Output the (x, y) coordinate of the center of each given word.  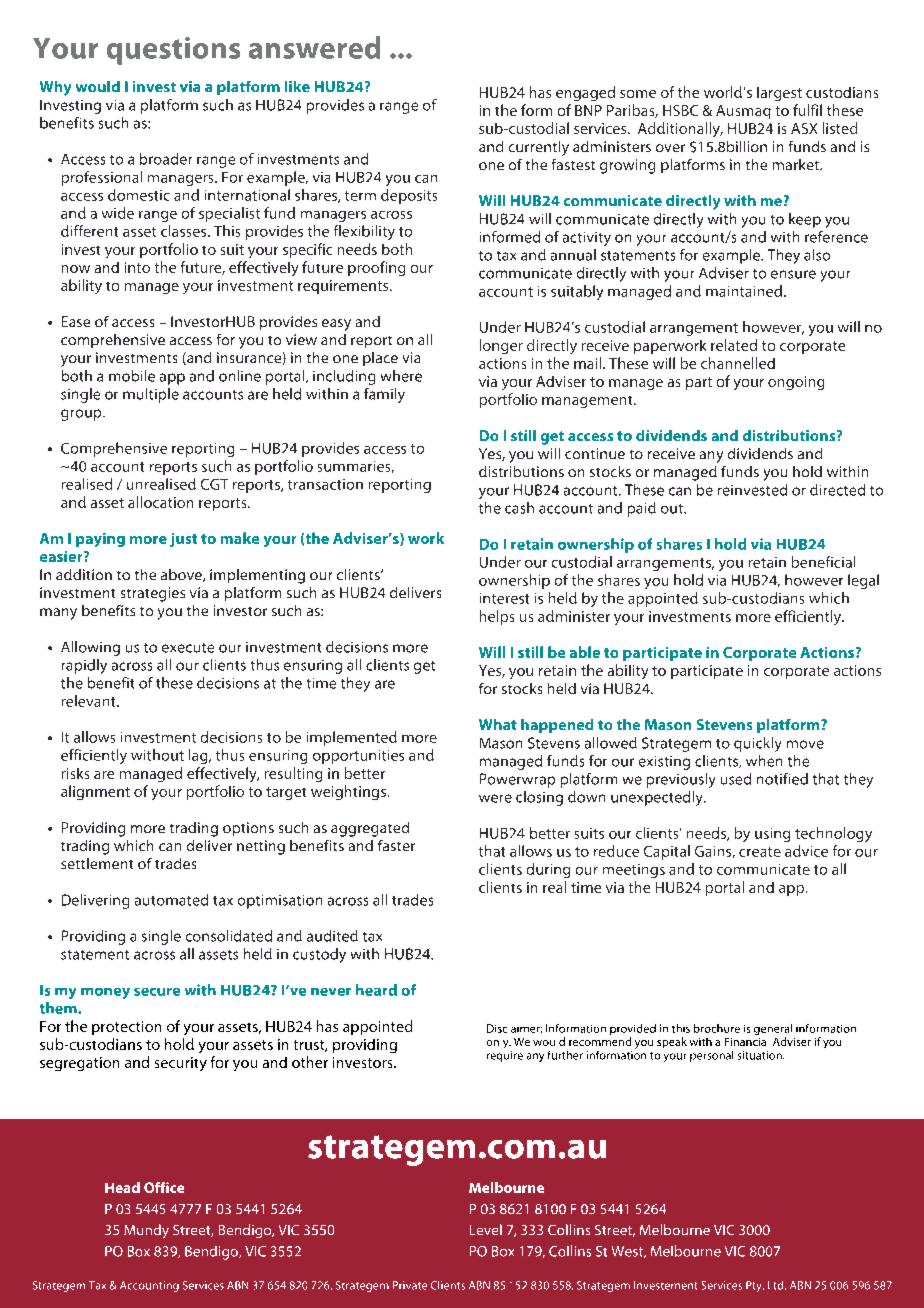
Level (486, 1229)
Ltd (777, 1285)
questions (173, 51)
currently (539, 148)
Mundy (146, 1231)
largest (779, 94)
